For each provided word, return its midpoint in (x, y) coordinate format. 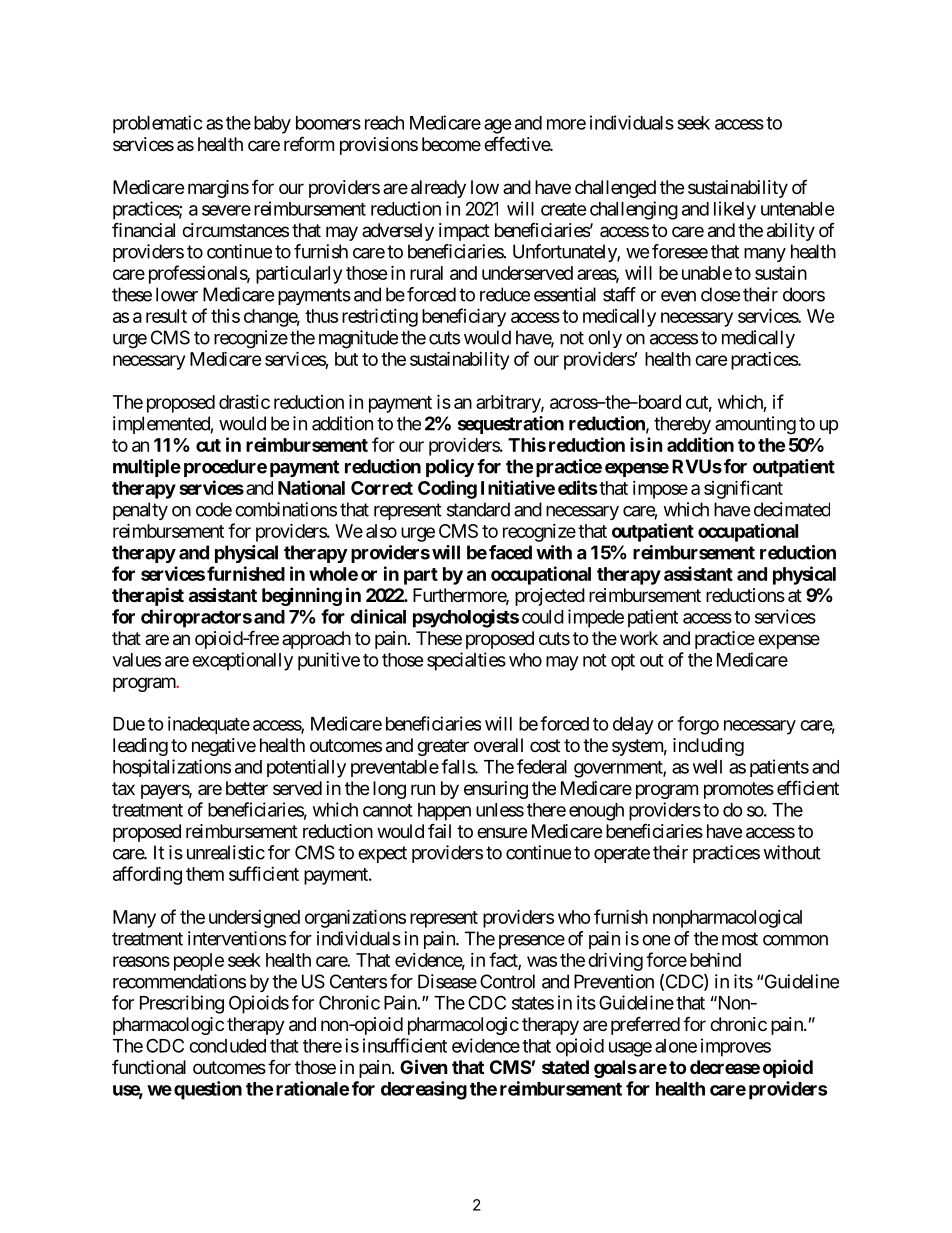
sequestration (511, 425)
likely (735, 210)
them (205, 874)
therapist (148, 596)
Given (424, 1066)
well (707, 767)
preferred (645, 1025)
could (543, 617)
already (438, 189)
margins (218, 189)
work (639, 638)
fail (439, 831)
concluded (227, 1046)
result (166, 316)
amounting (755, 425)
